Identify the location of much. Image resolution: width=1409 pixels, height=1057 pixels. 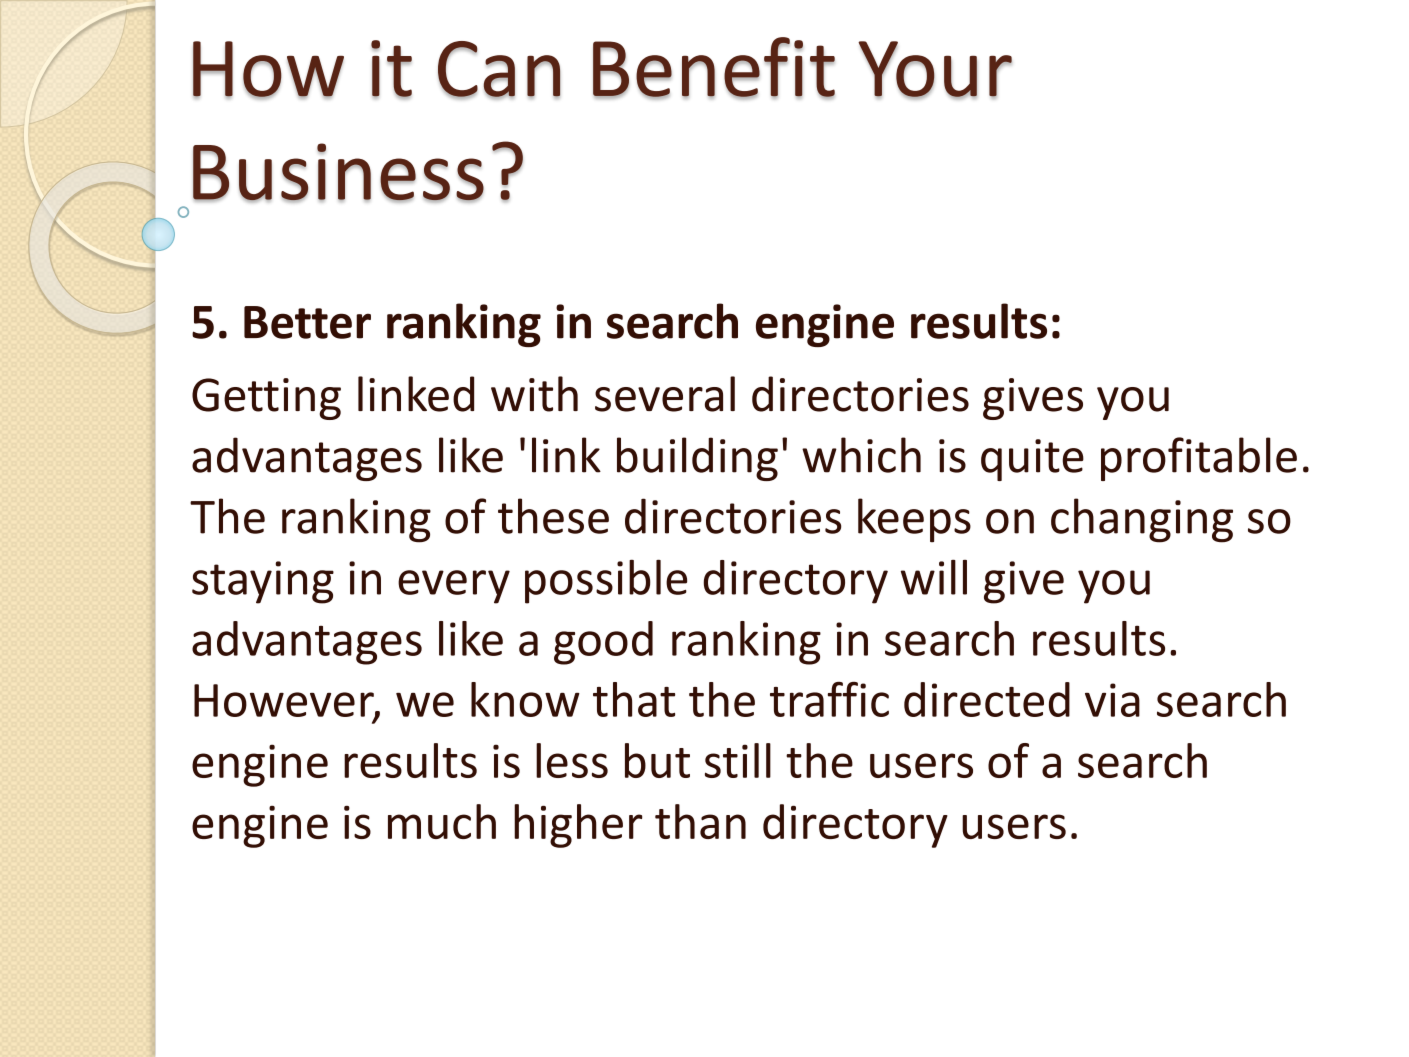
(442, 821).
